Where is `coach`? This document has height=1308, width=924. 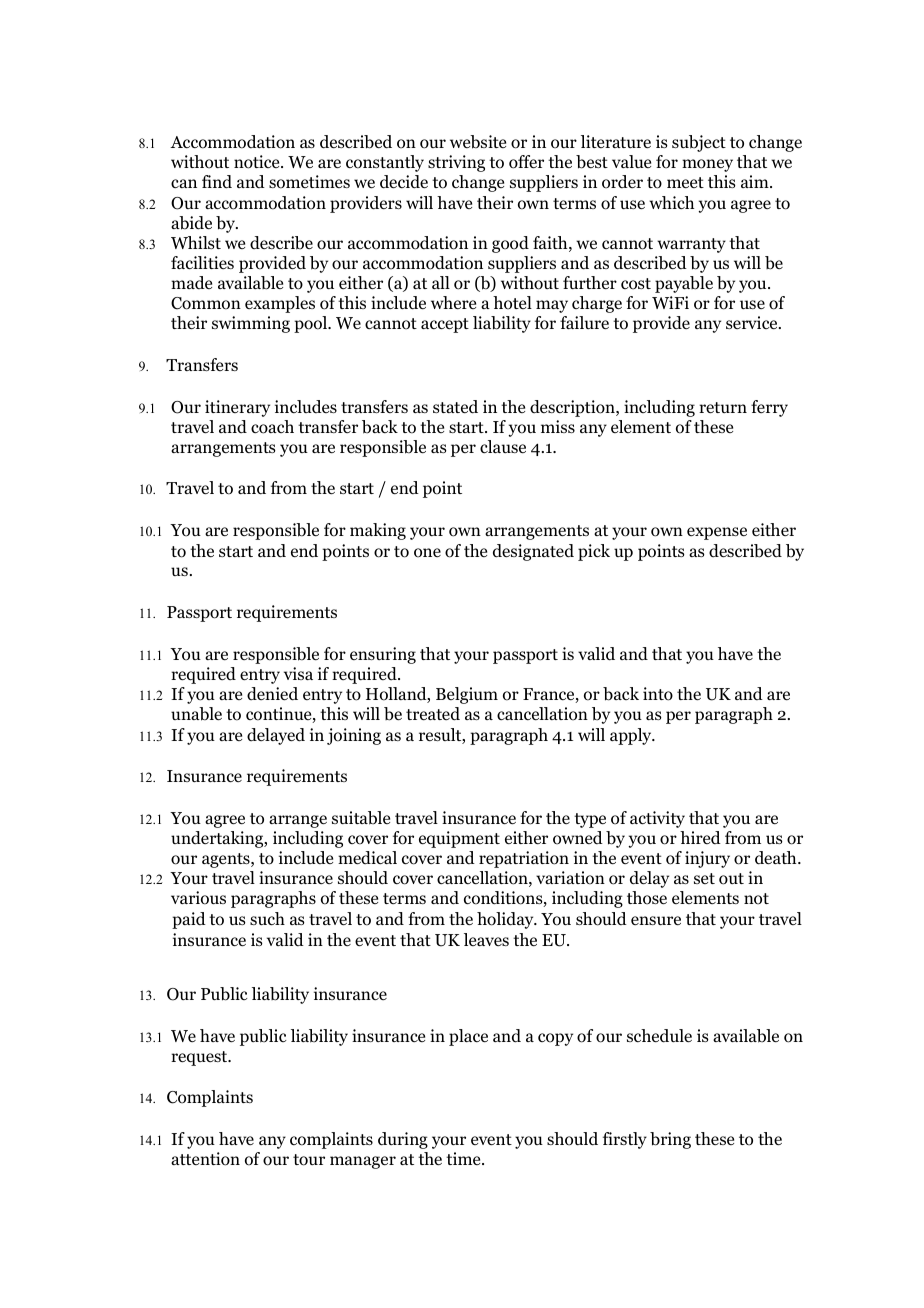
coach is located at coordinates (272, 427).
